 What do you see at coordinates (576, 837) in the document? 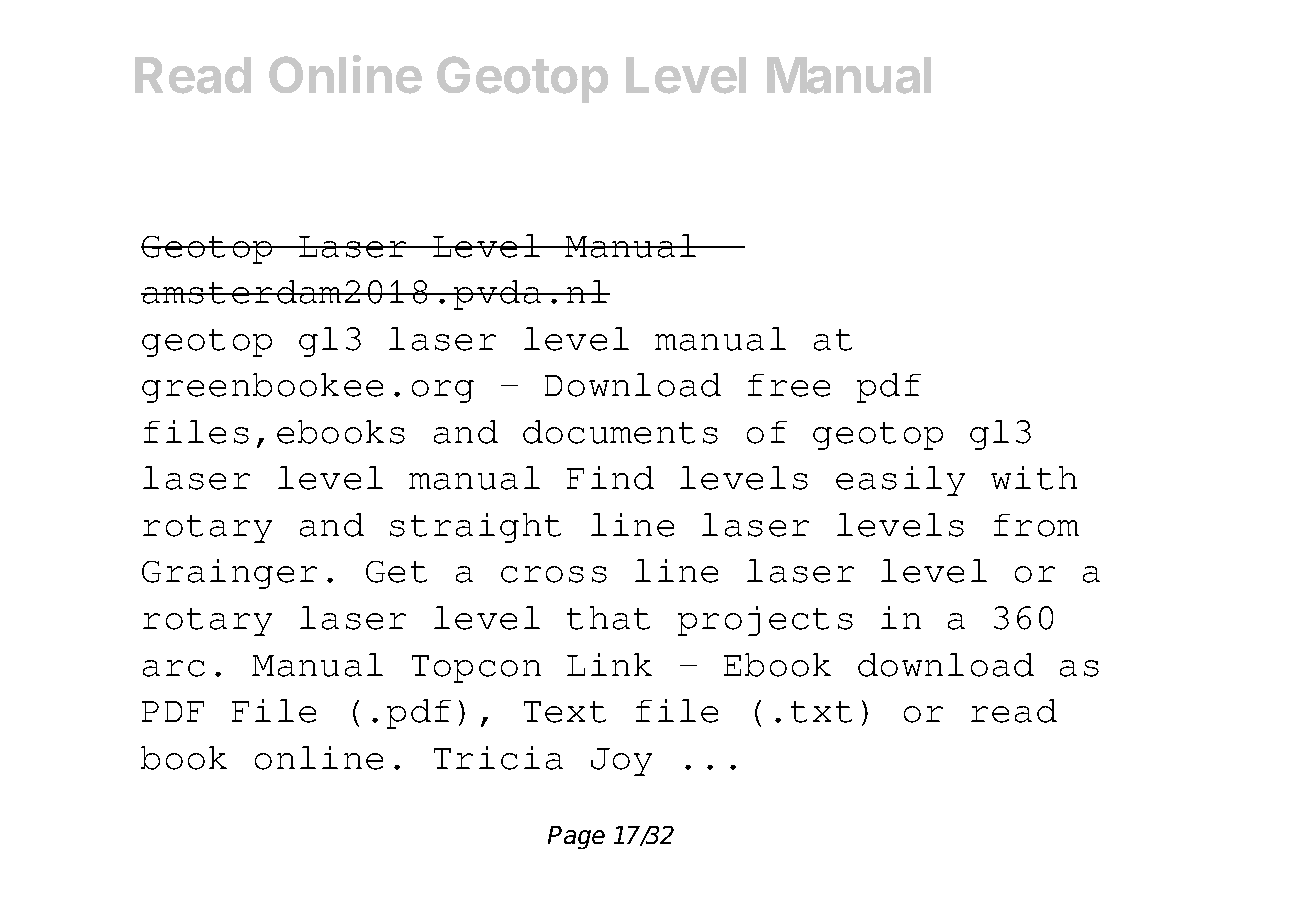
I see `Page` at bounding box center [576, 837].
